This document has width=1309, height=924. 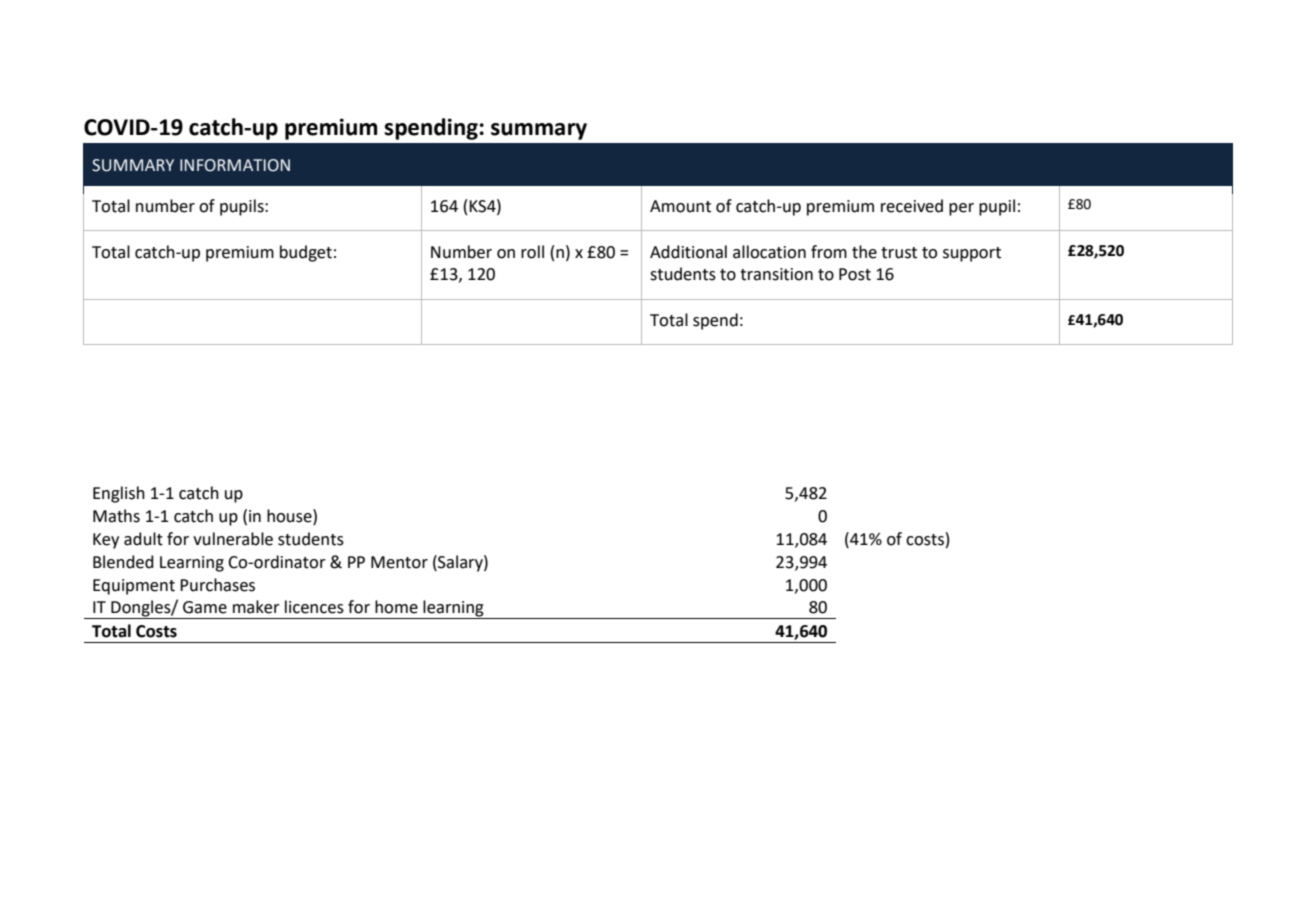 I want to click on received, so click(x=912, y=206).
